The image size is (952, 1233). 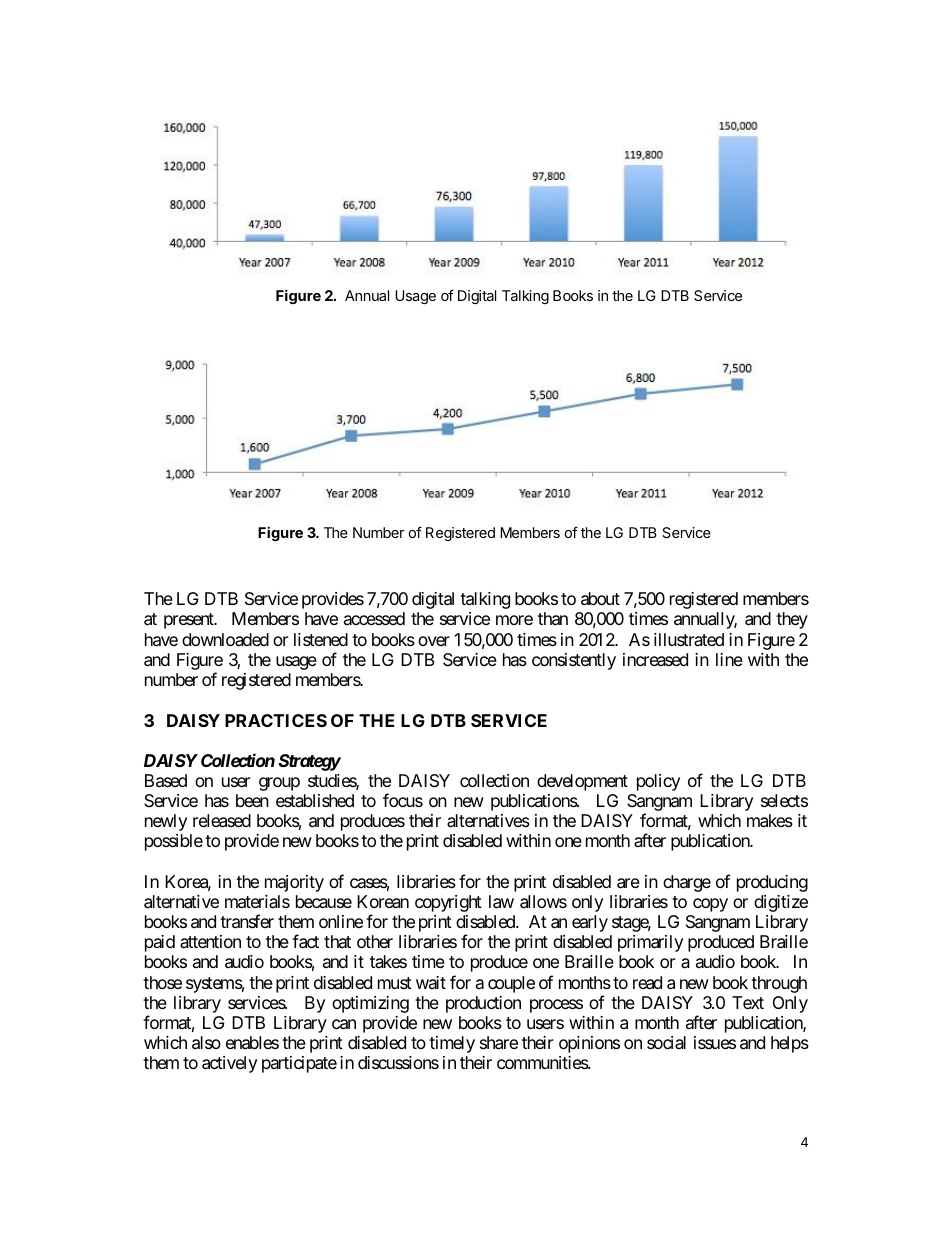 I want to click on present, so click(x=190, y=621).
